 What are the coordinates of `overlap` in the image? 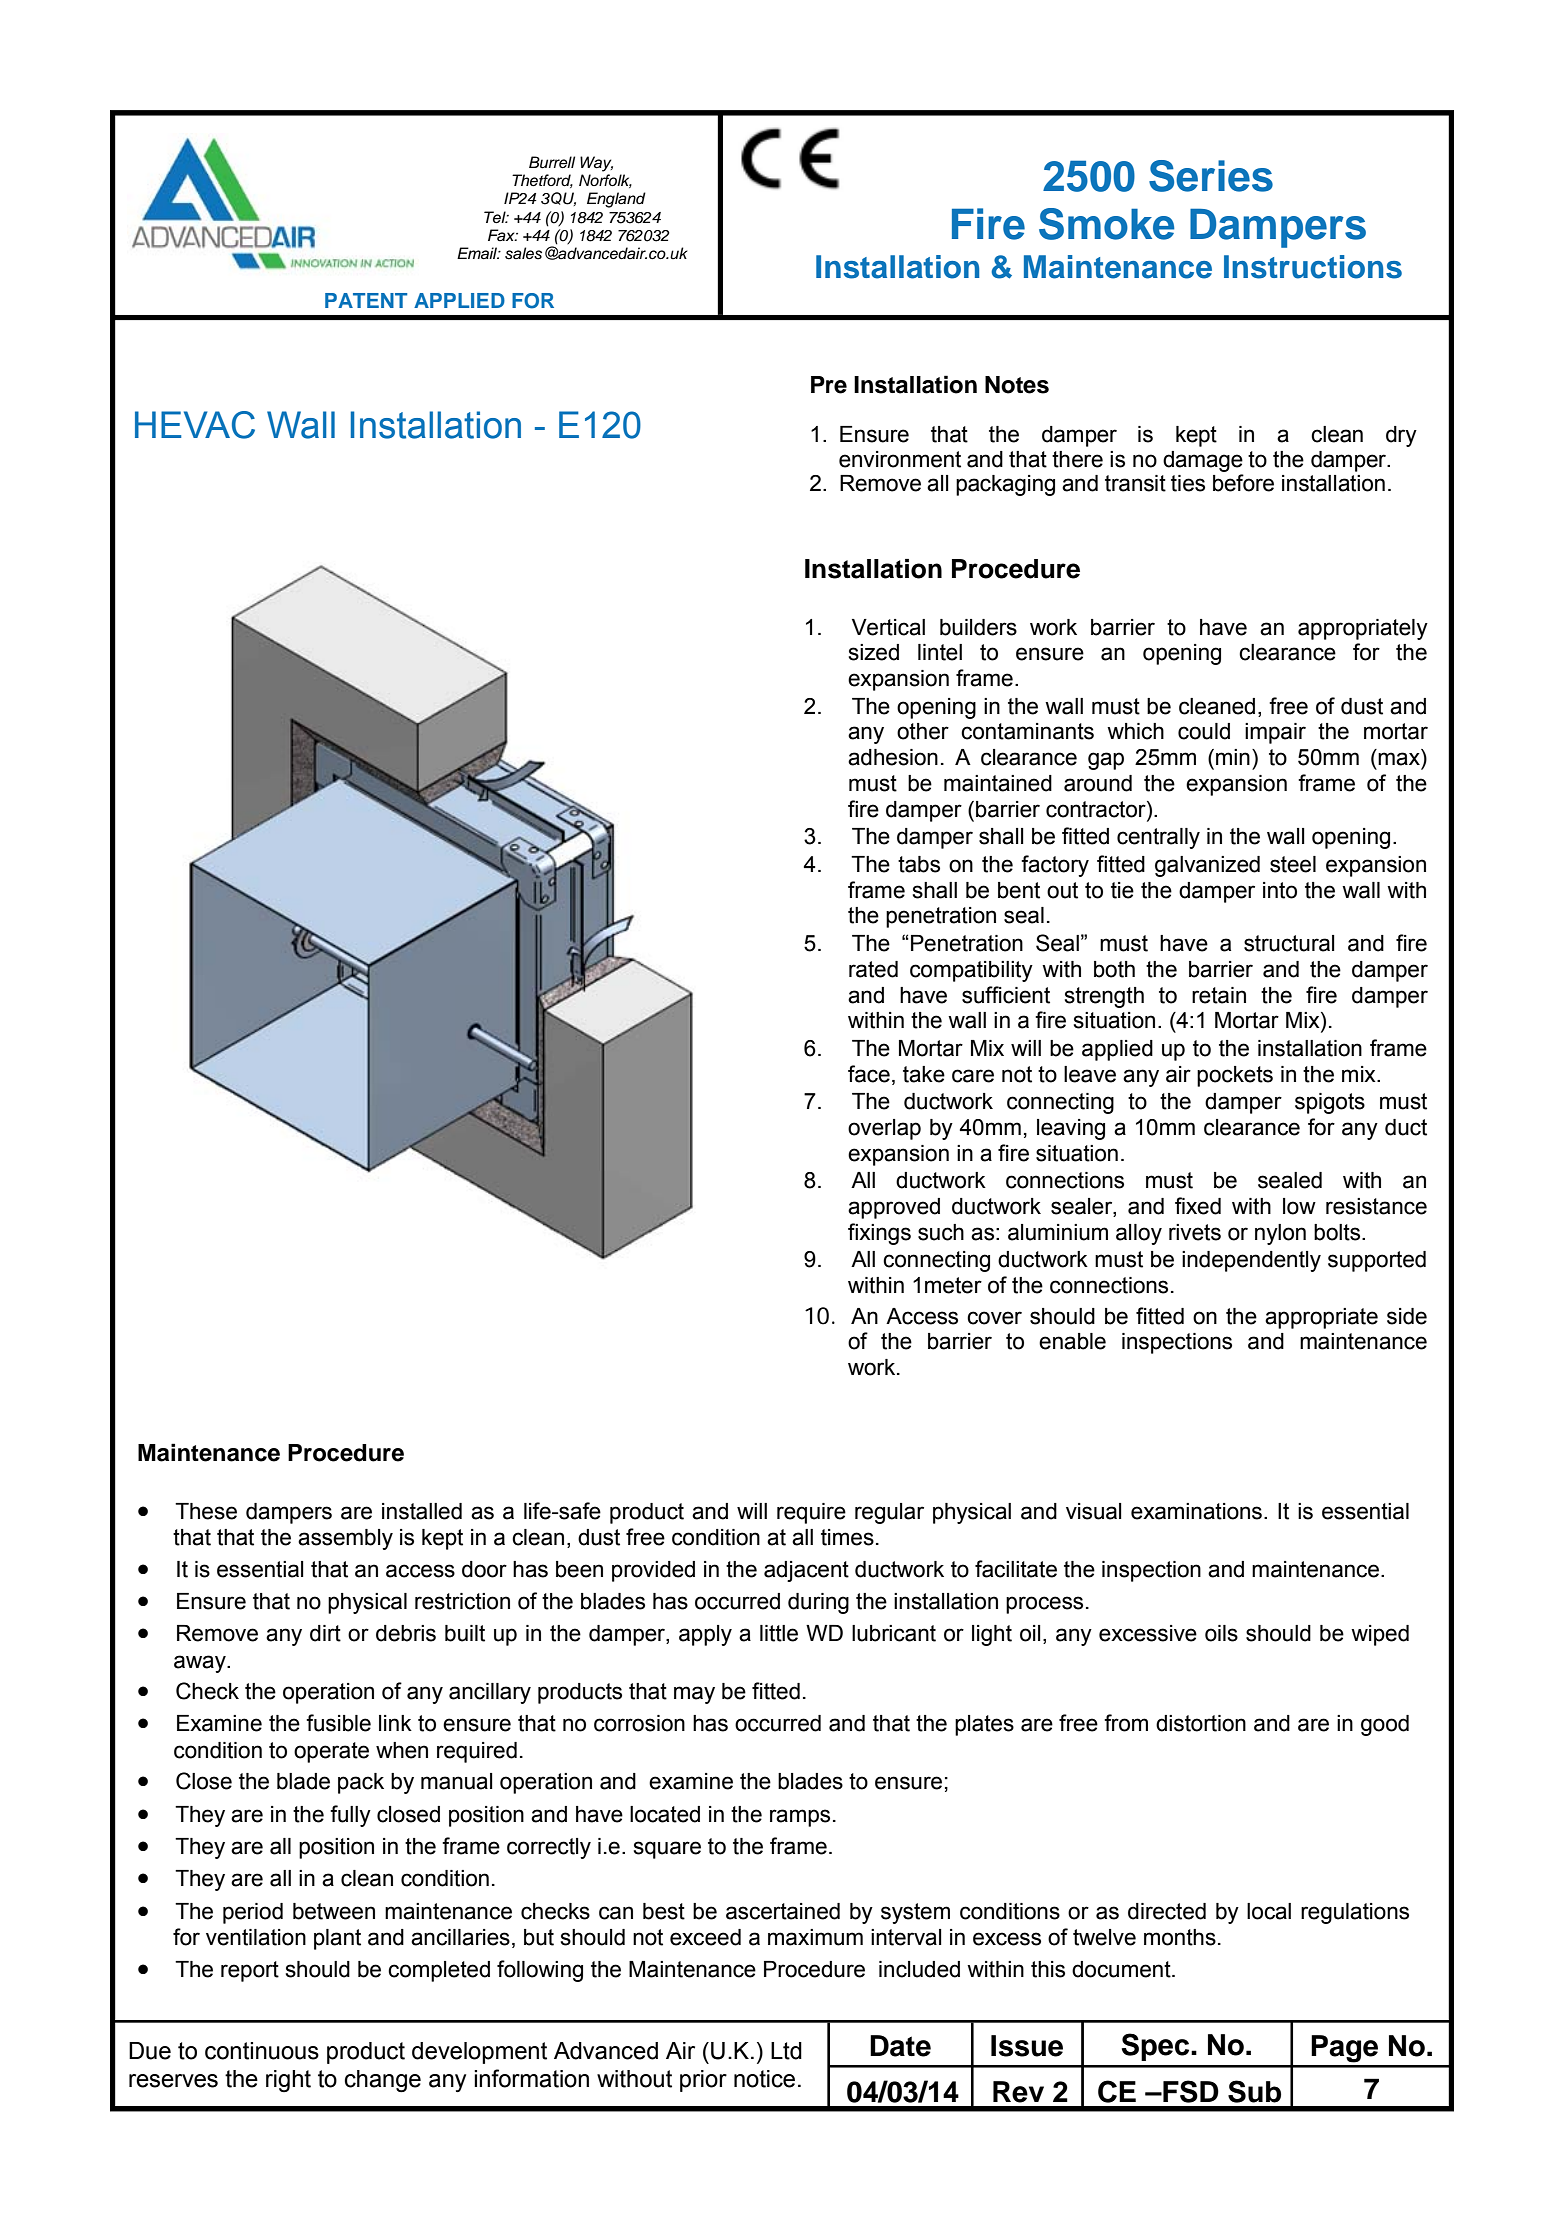 It's located at (884, 1129).
